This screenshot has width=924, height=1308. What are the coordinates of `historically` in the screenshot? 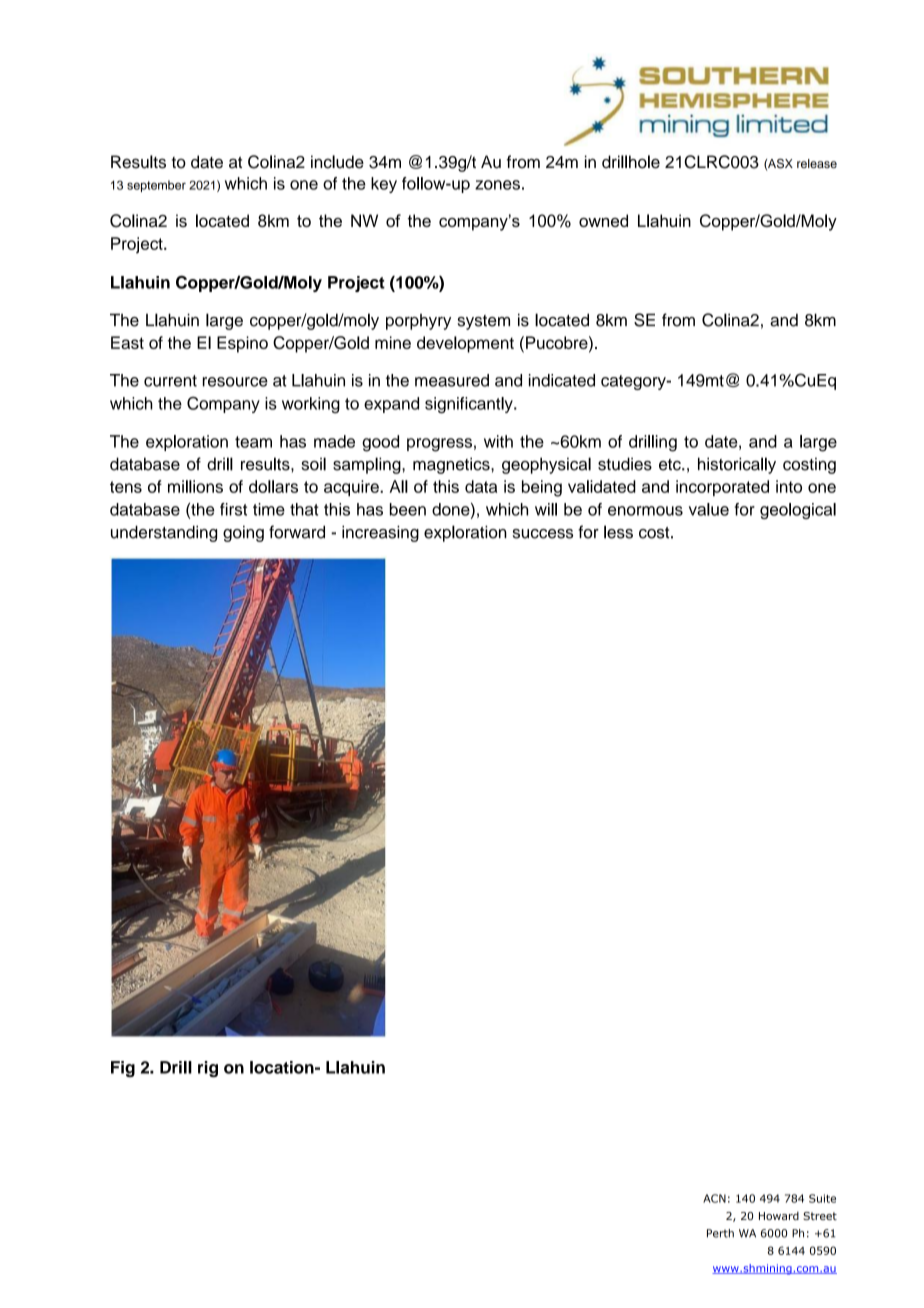 It's located at (737, 465).
